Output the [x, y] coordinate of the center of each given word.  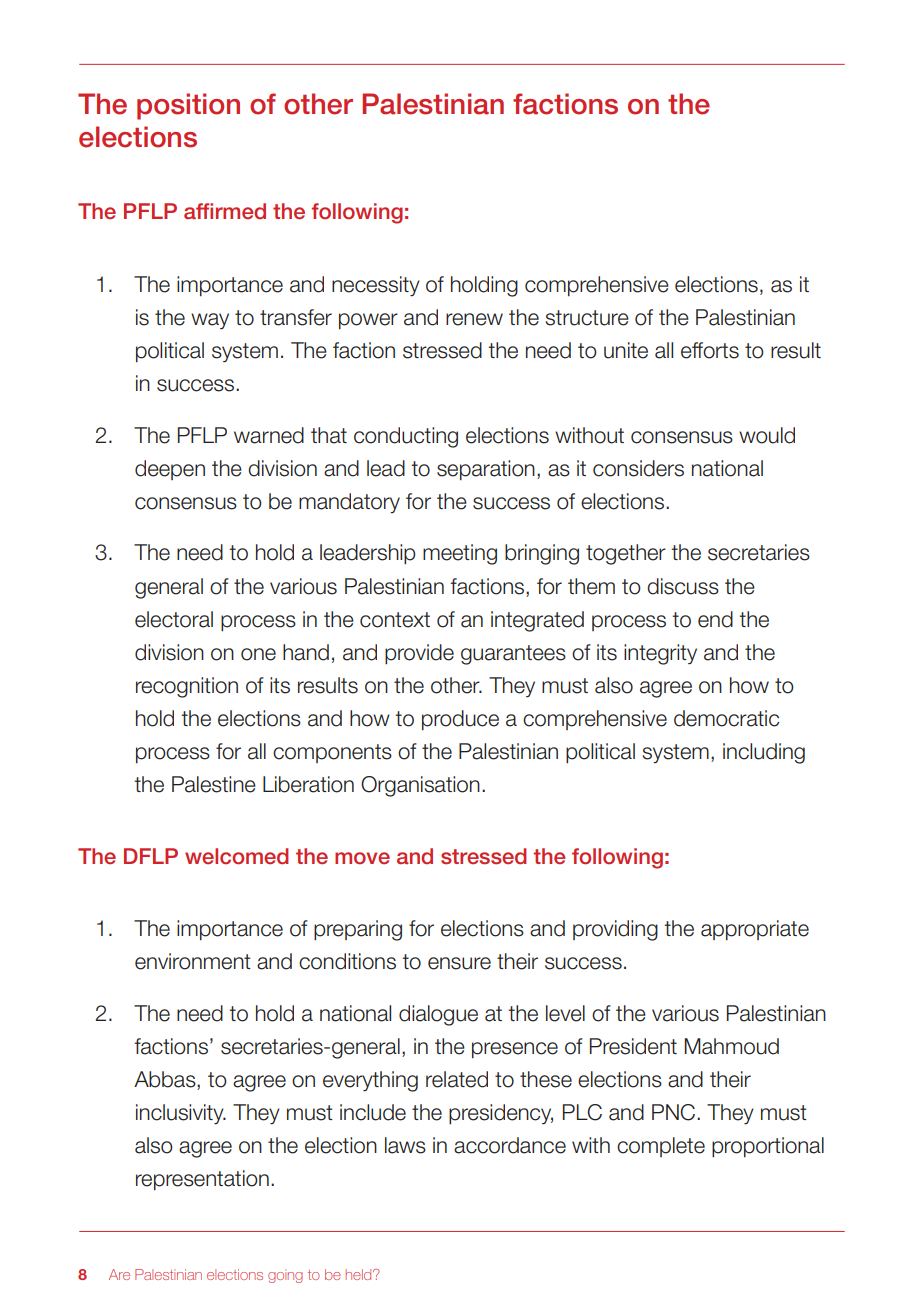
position [188, 106]
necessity [376, 286]
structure [587, 318]
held [359, 1274]
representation [202, 1180]
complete [661, 1147]
